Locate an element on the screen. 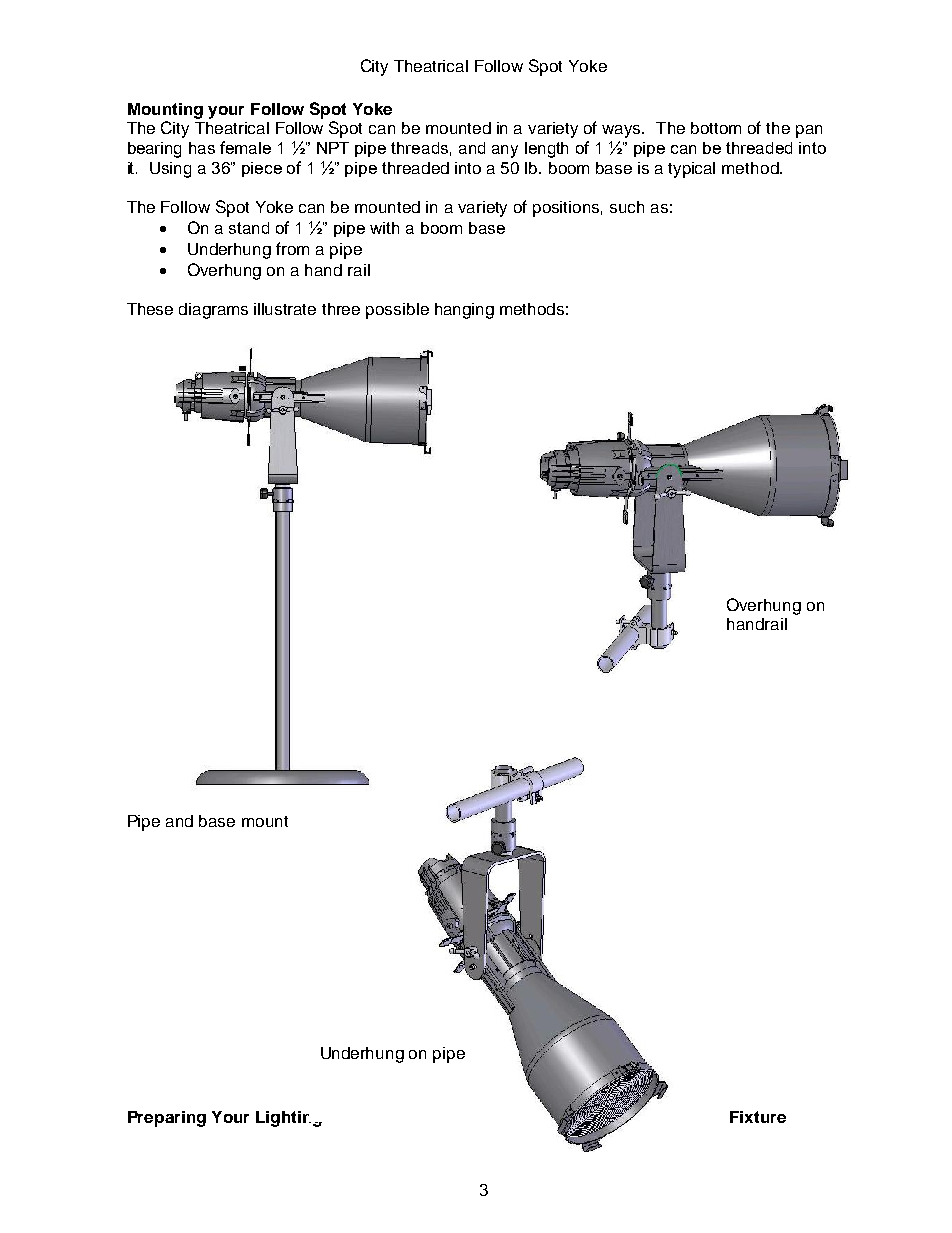 The width and height of the screenshot is (952, 1233). three is located at coordinates (341, 309).
